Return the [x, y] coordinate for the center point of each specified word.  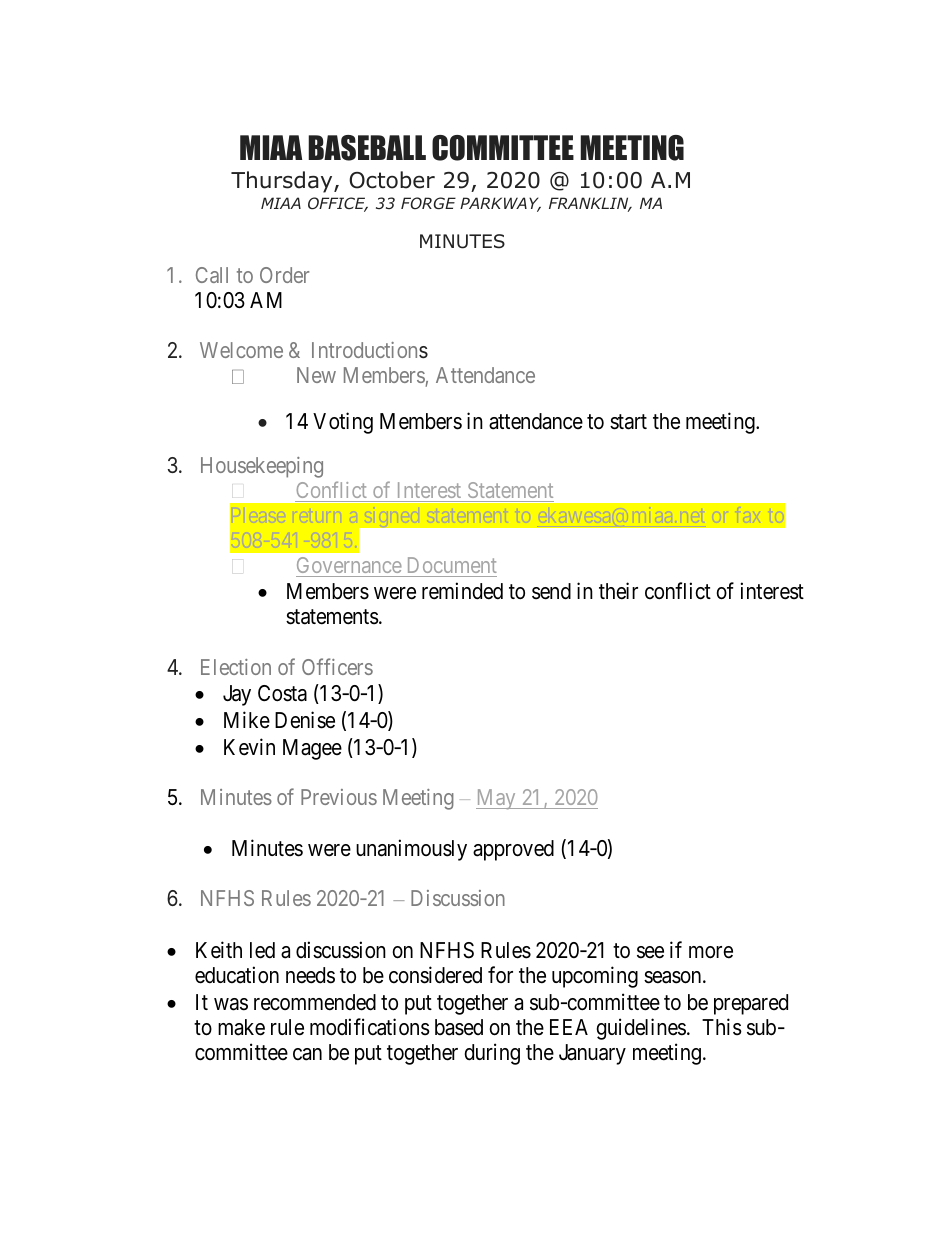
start [628, 422]
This [722, 1027]
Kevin [249, 747]
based [459, 1027]
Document [452, 565]
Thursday [283, 182]
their [618, 591]
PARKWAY [500, 204]
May [497, 799]
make [241, 1027]
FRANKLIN [590, 204]
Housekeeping [262, 467]
